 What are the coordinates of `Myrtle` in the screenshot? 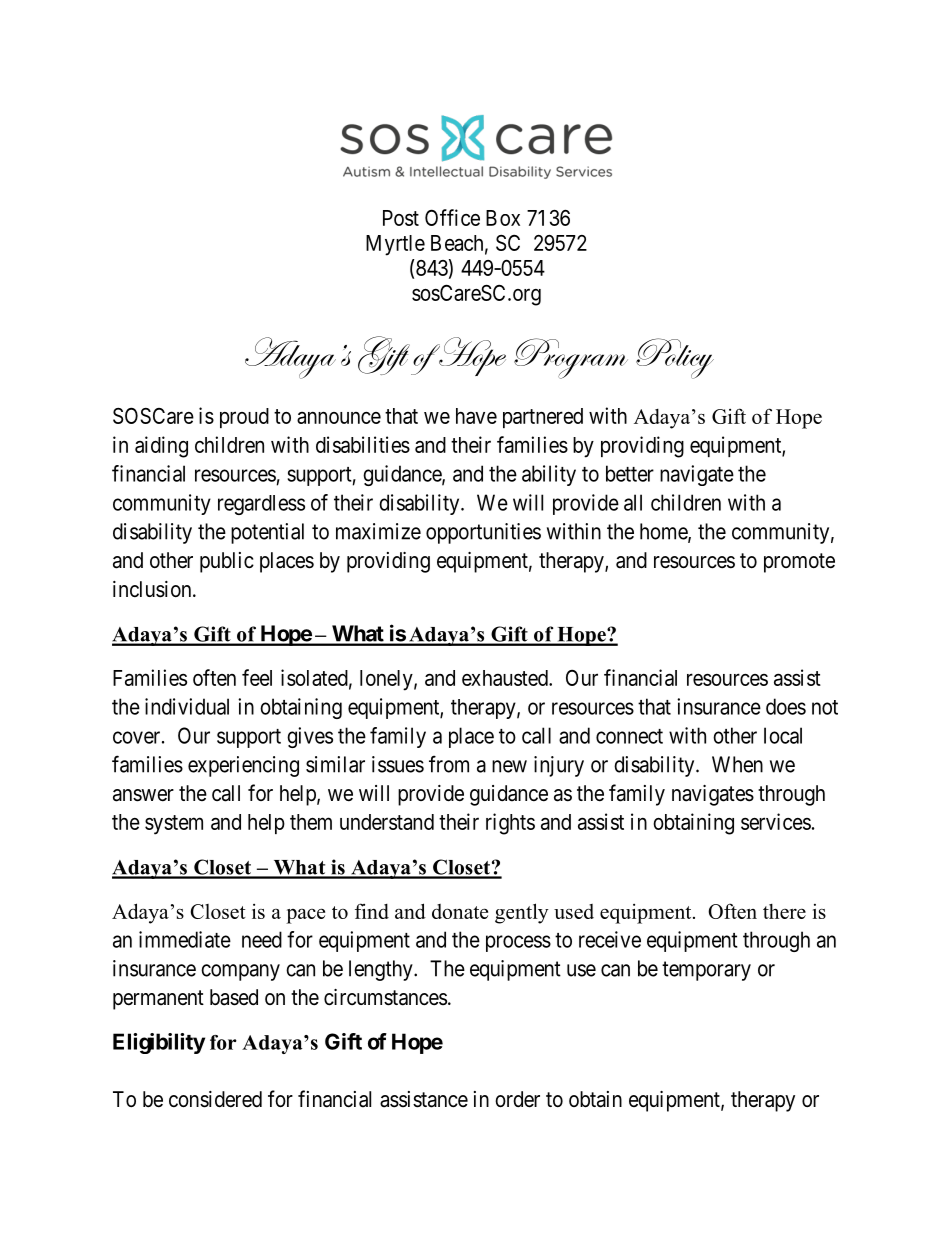 It's located at (395, 245).
